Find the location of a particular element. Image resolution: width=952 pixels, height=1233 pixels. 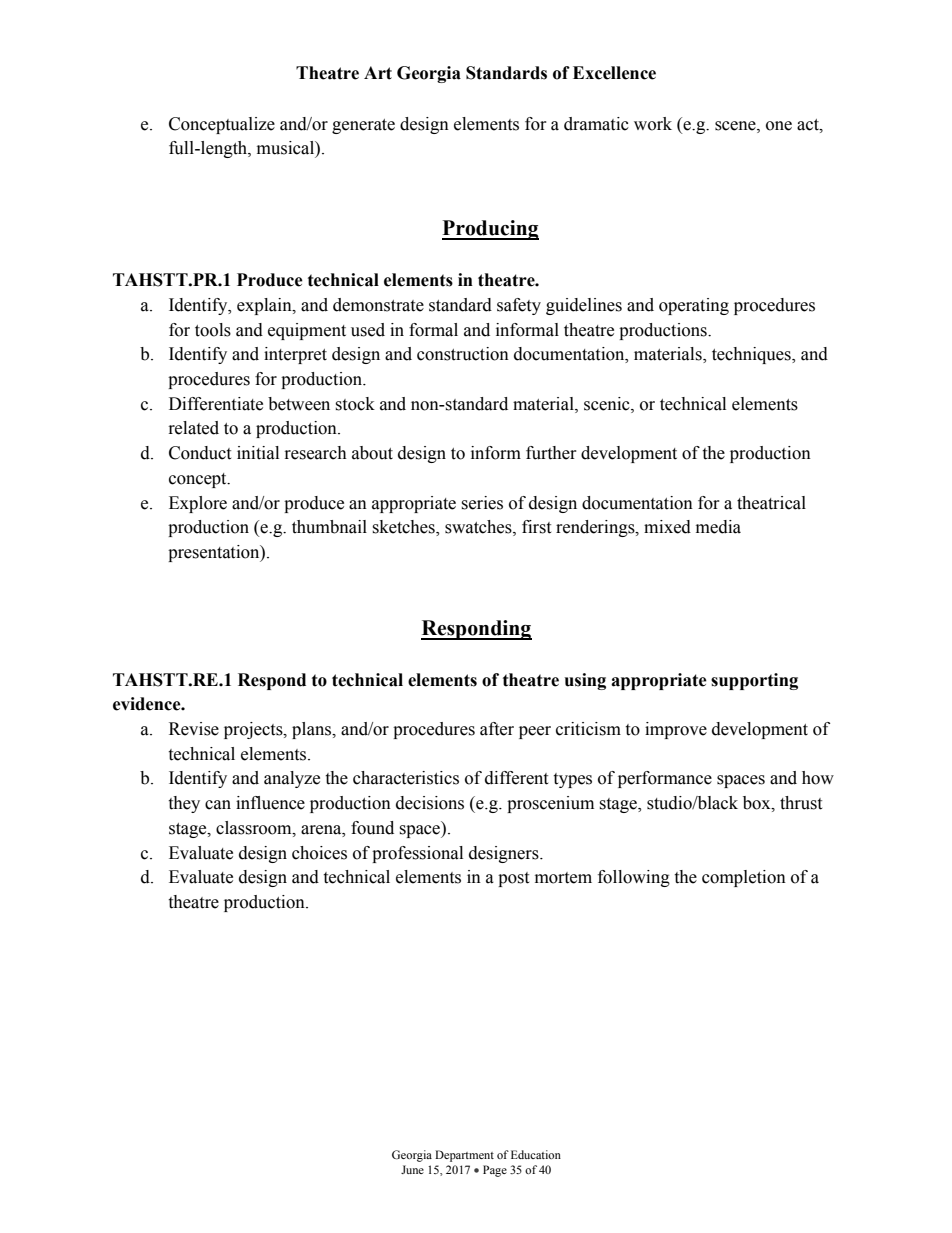

theatrical is located at coordinates (771, 503).
